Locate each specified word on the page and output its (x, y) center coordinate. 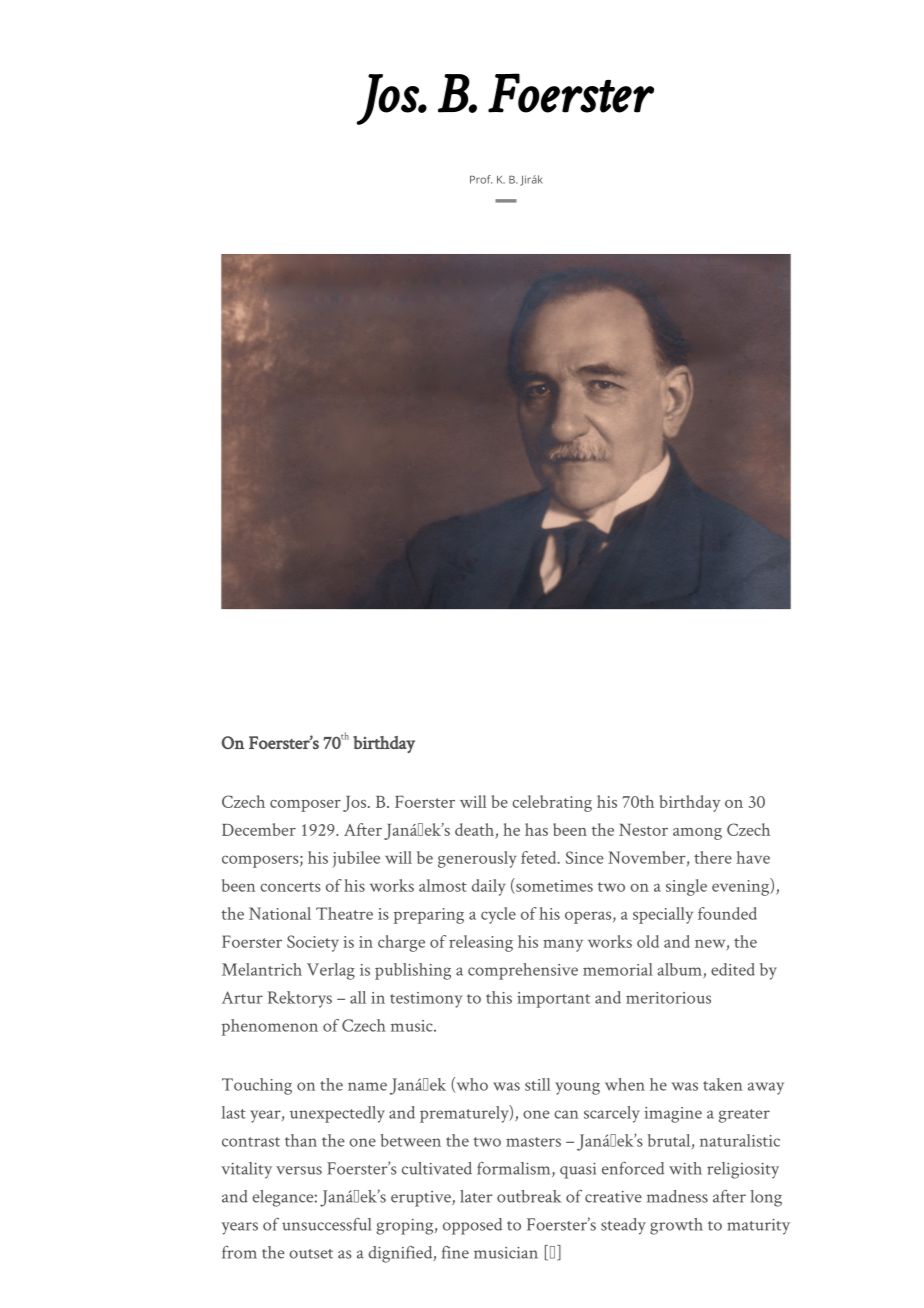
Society (313, 943)
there (713, 857)
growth (676, 1226)
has (536, 829)
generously (477, 859)
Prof (481, 179)
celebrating (552, 803)
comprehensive (523, 971)
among (697, 834)
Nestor (643, 829)
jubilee (356, 859)
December (259, 829)
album (681, 970)
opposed (472, 1226)
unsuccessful (327, 1224)
